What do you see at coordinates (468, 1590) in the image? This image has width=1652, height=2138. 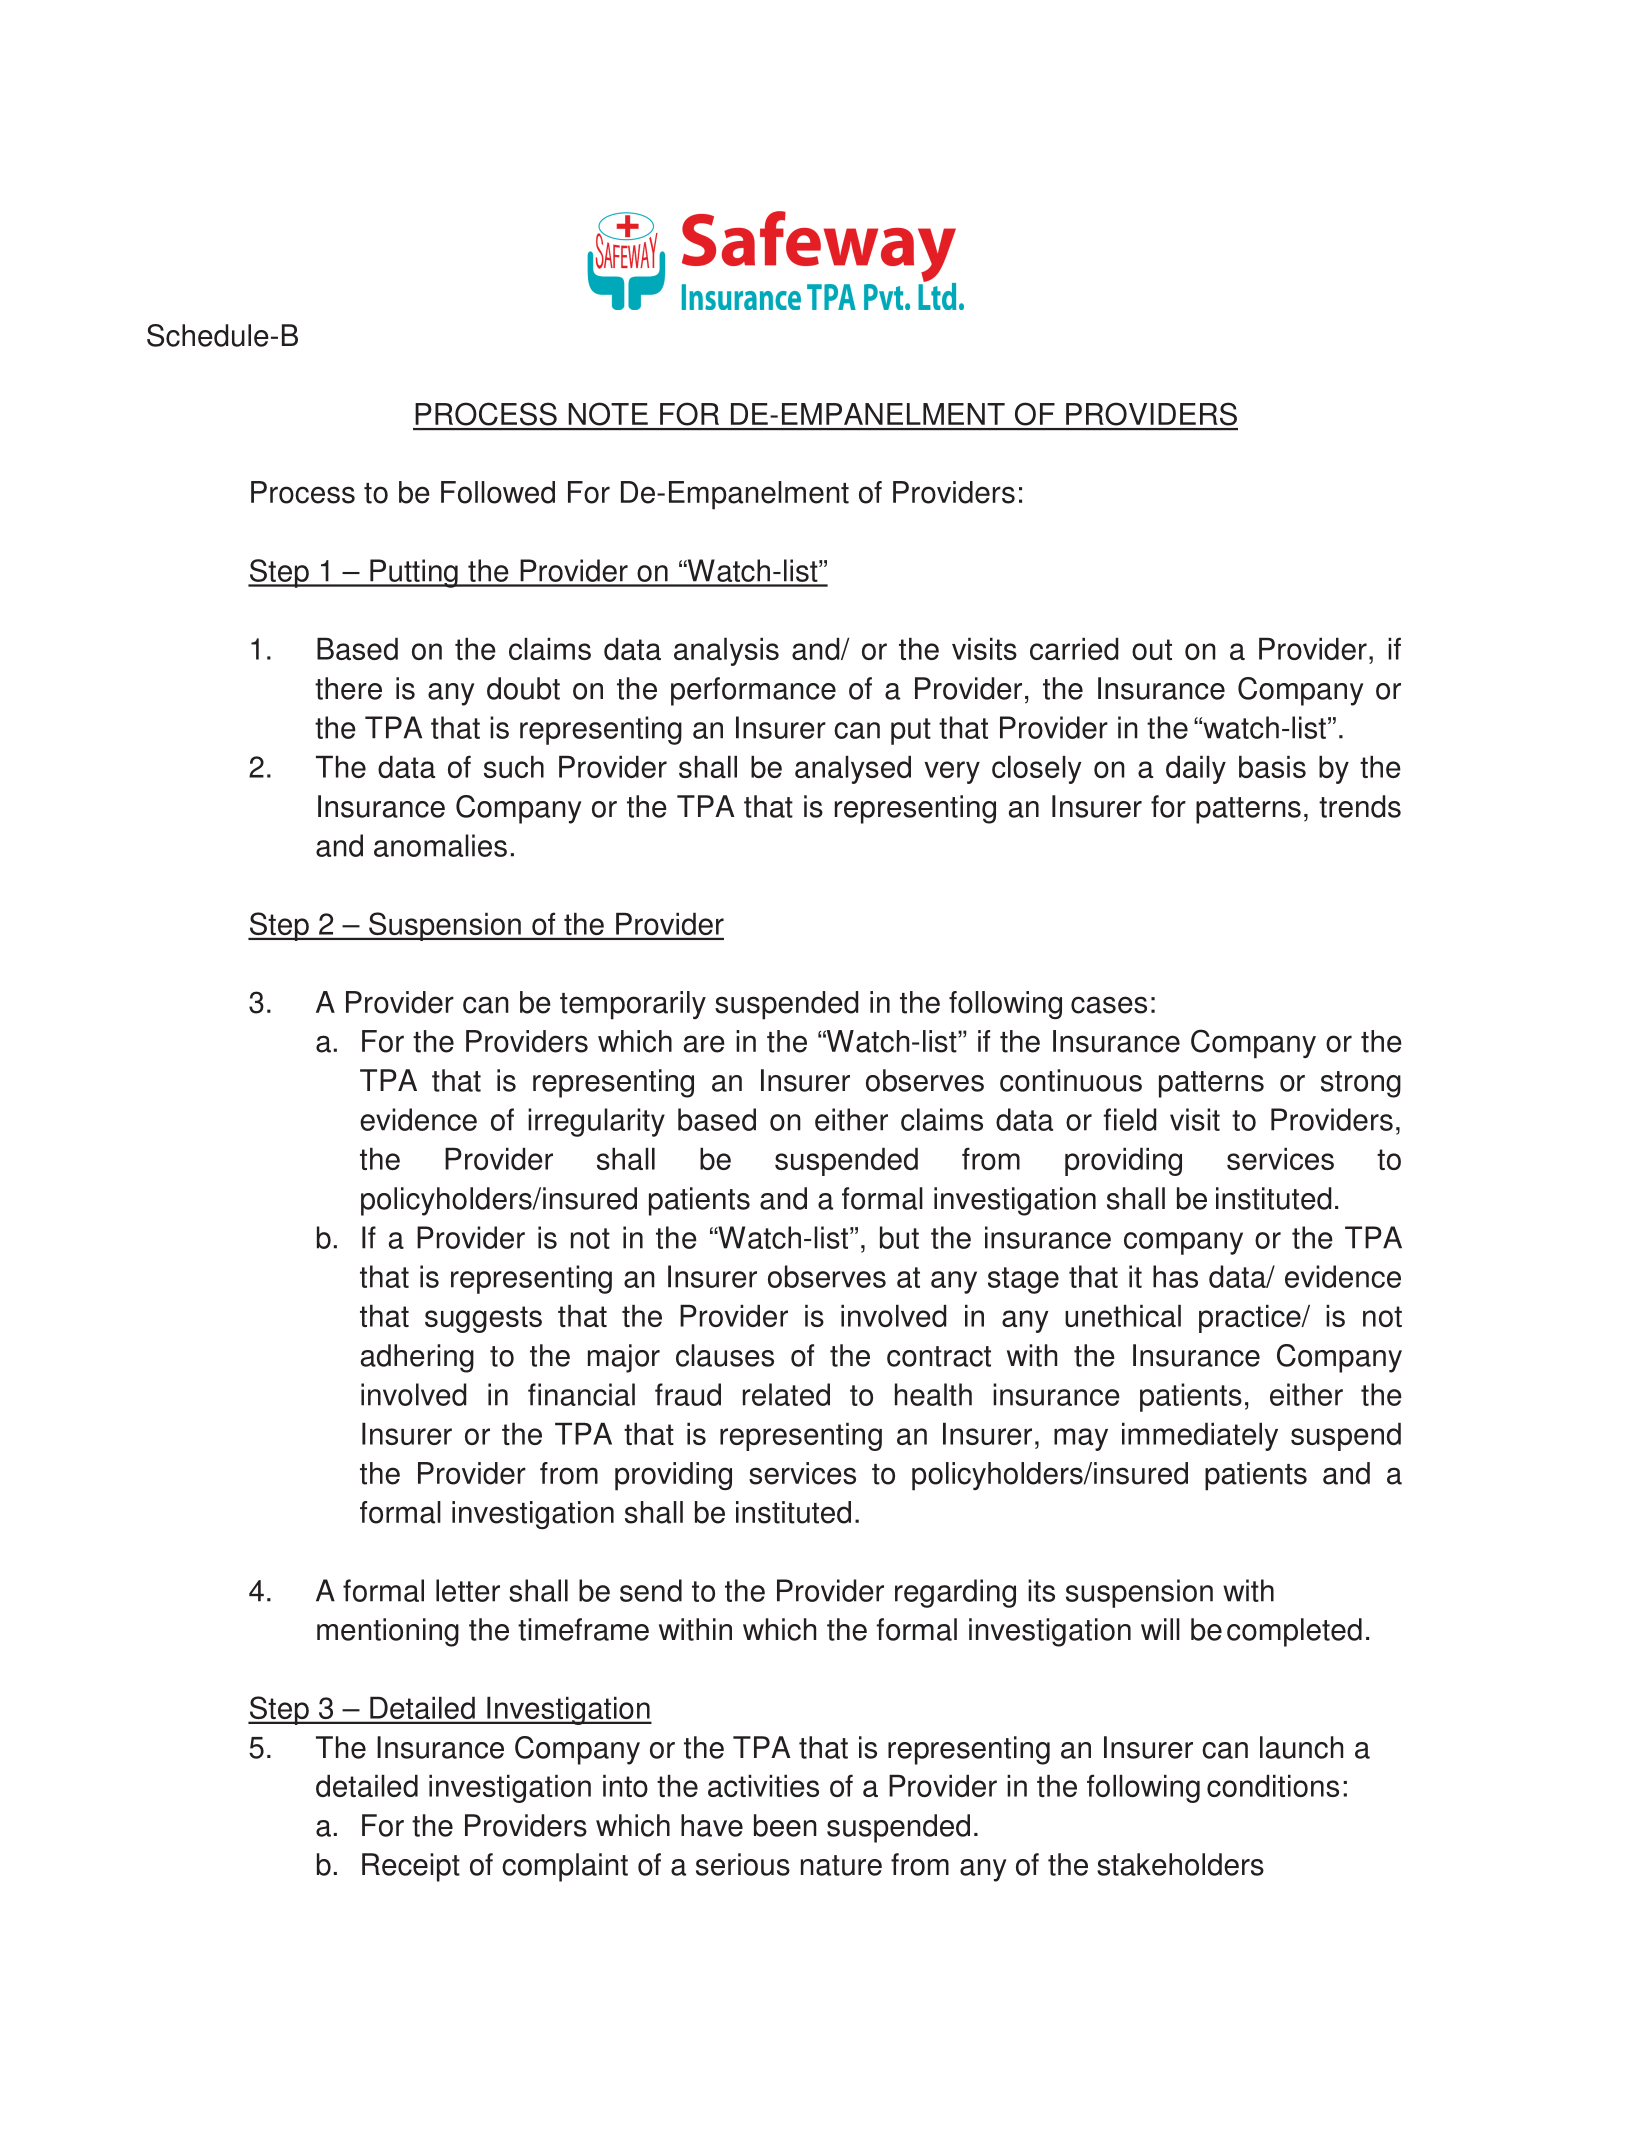 I see `letter` at bounding box center [468, 1590].
